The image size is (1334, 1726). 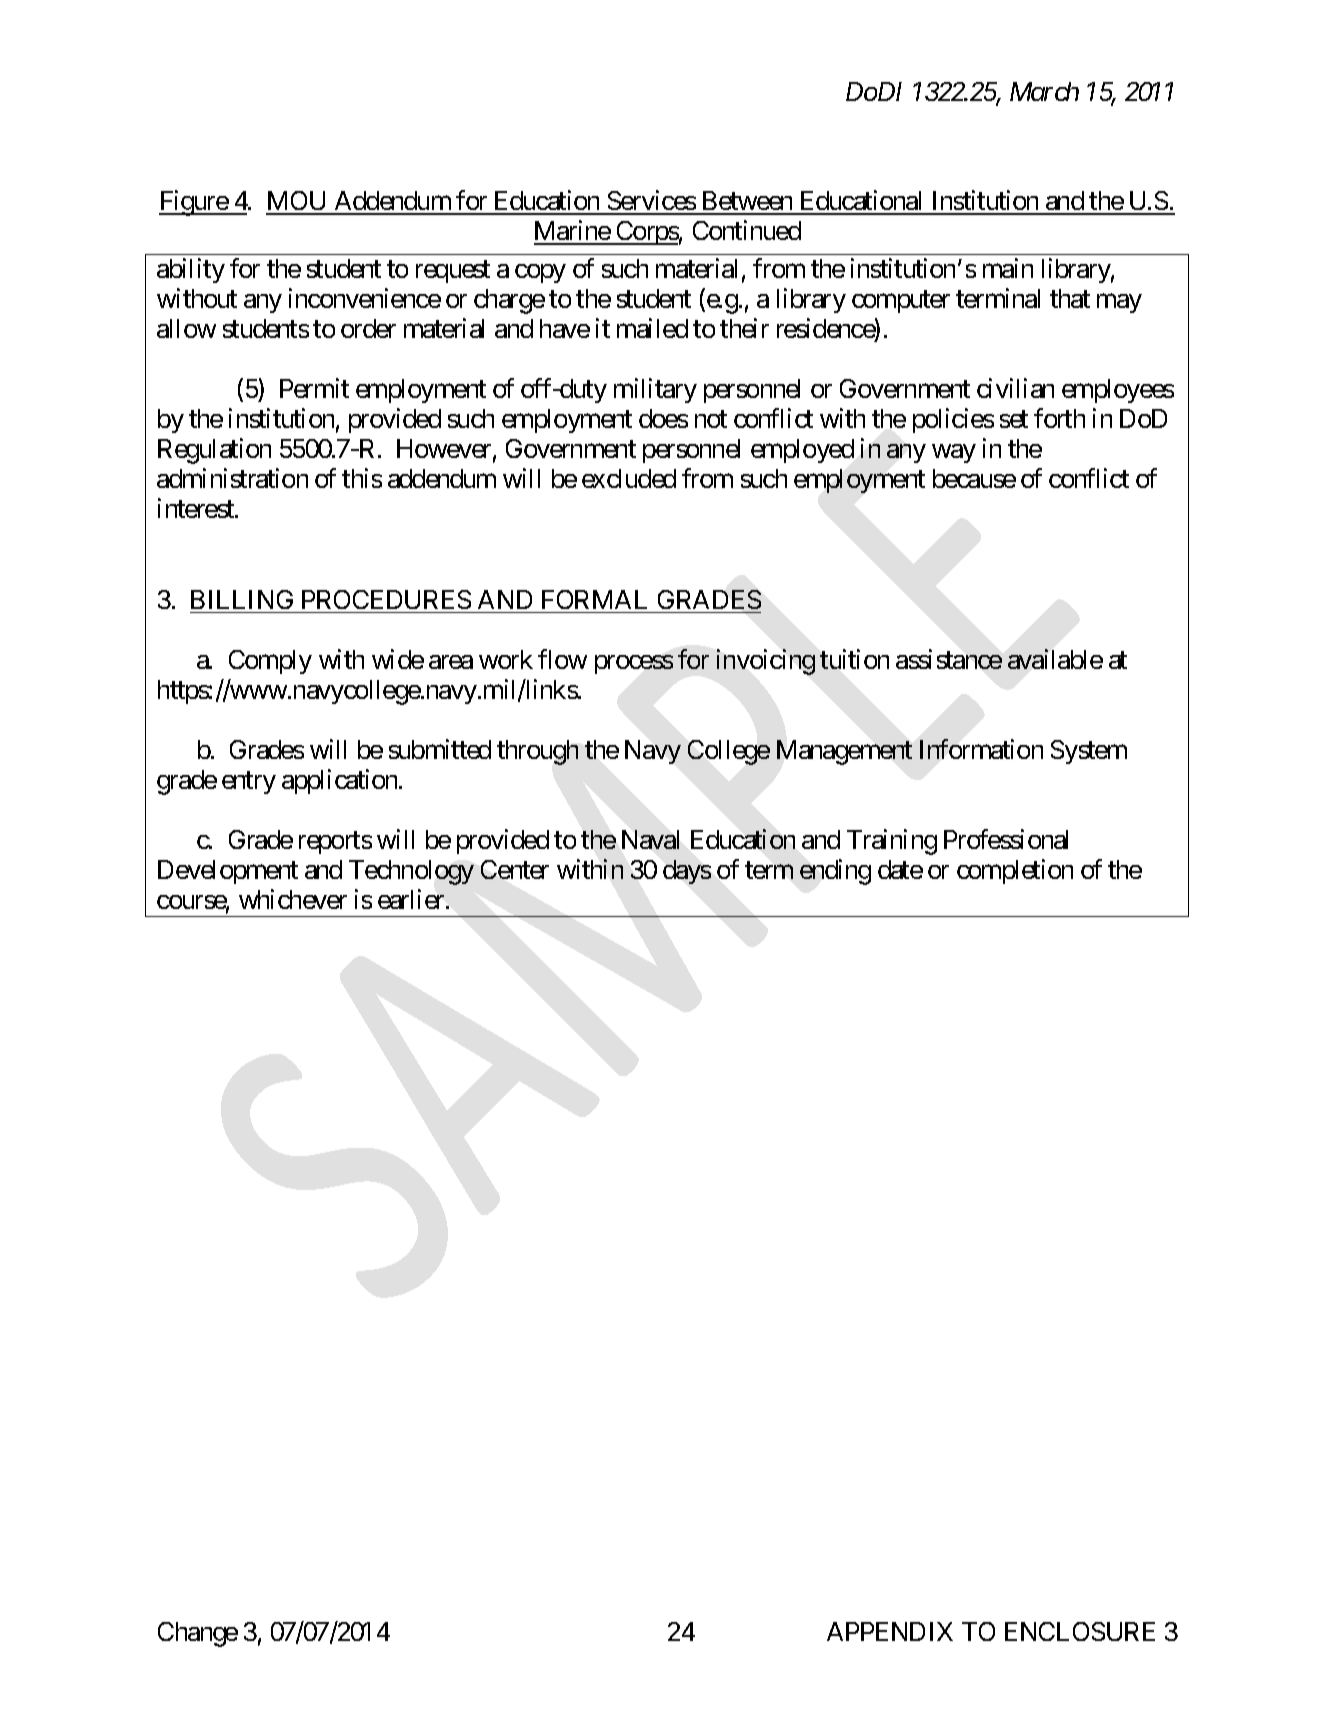 What do you see at coordinates (747, 230) in the screenshot?
I see `Continued` at bounding box center [747, 230].
